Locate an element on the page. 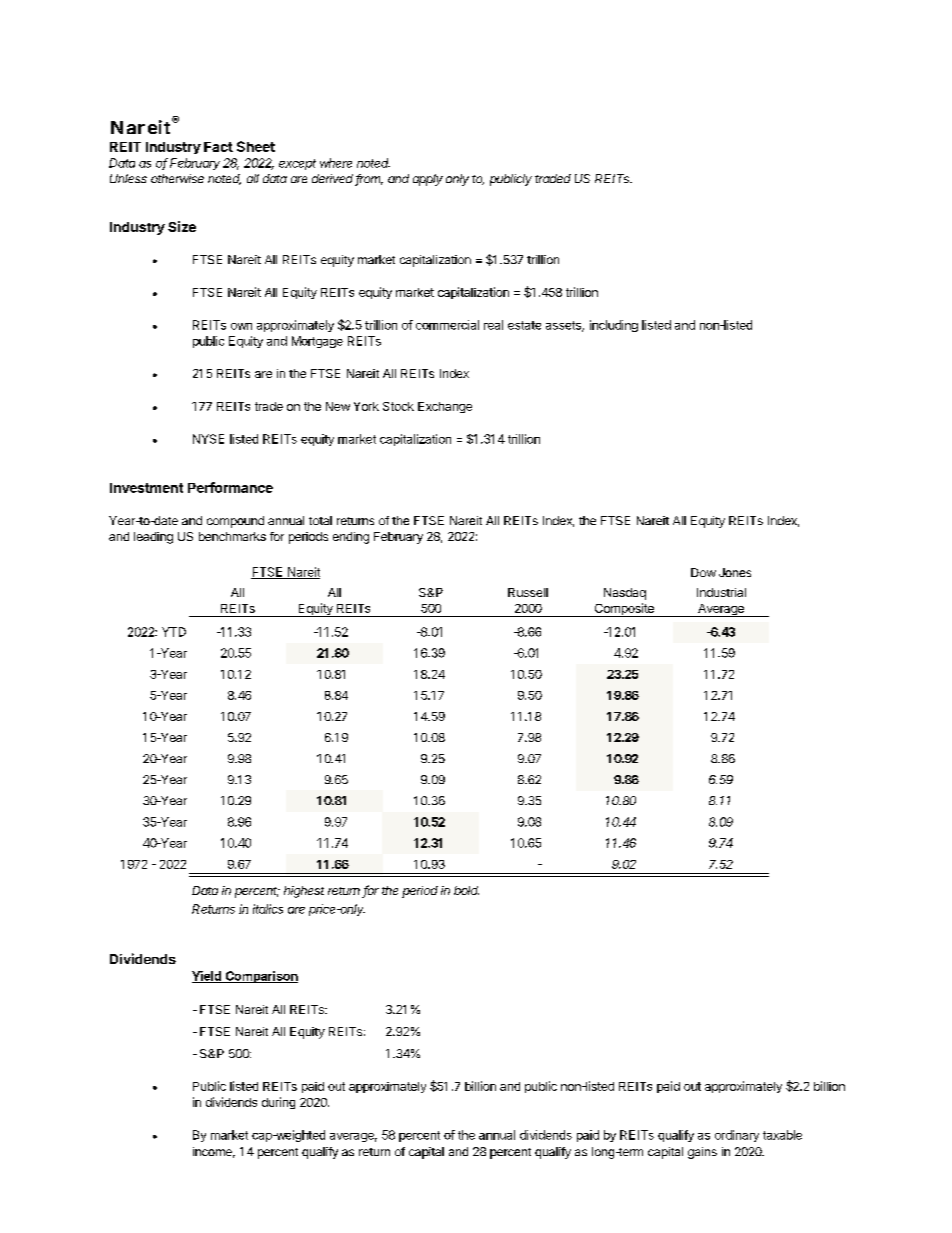 The image size is (952, 1233). commercial is located at coordinates (447, 325).
